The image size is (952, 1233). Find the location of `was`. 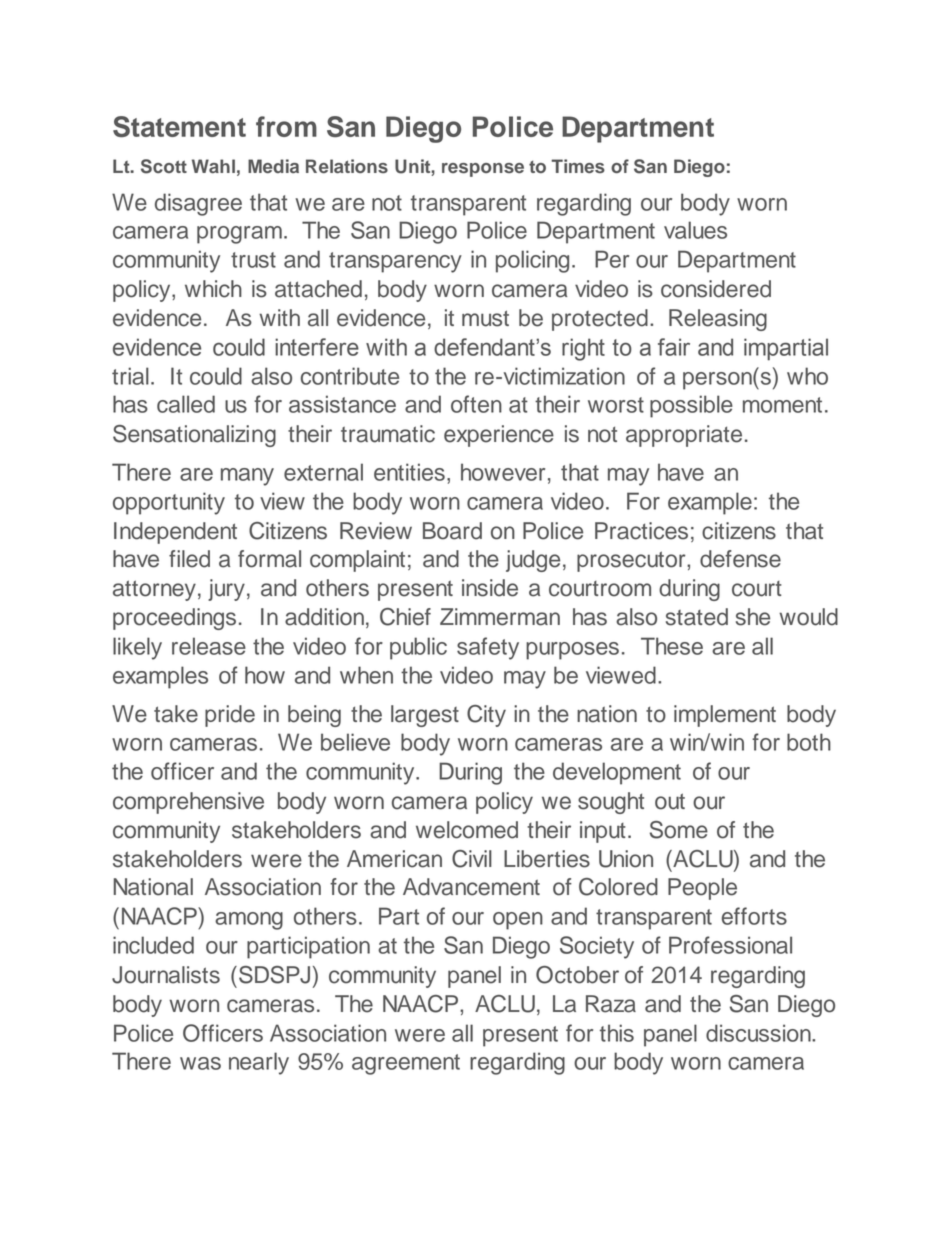

was is located at coordinates (200, 1063).
